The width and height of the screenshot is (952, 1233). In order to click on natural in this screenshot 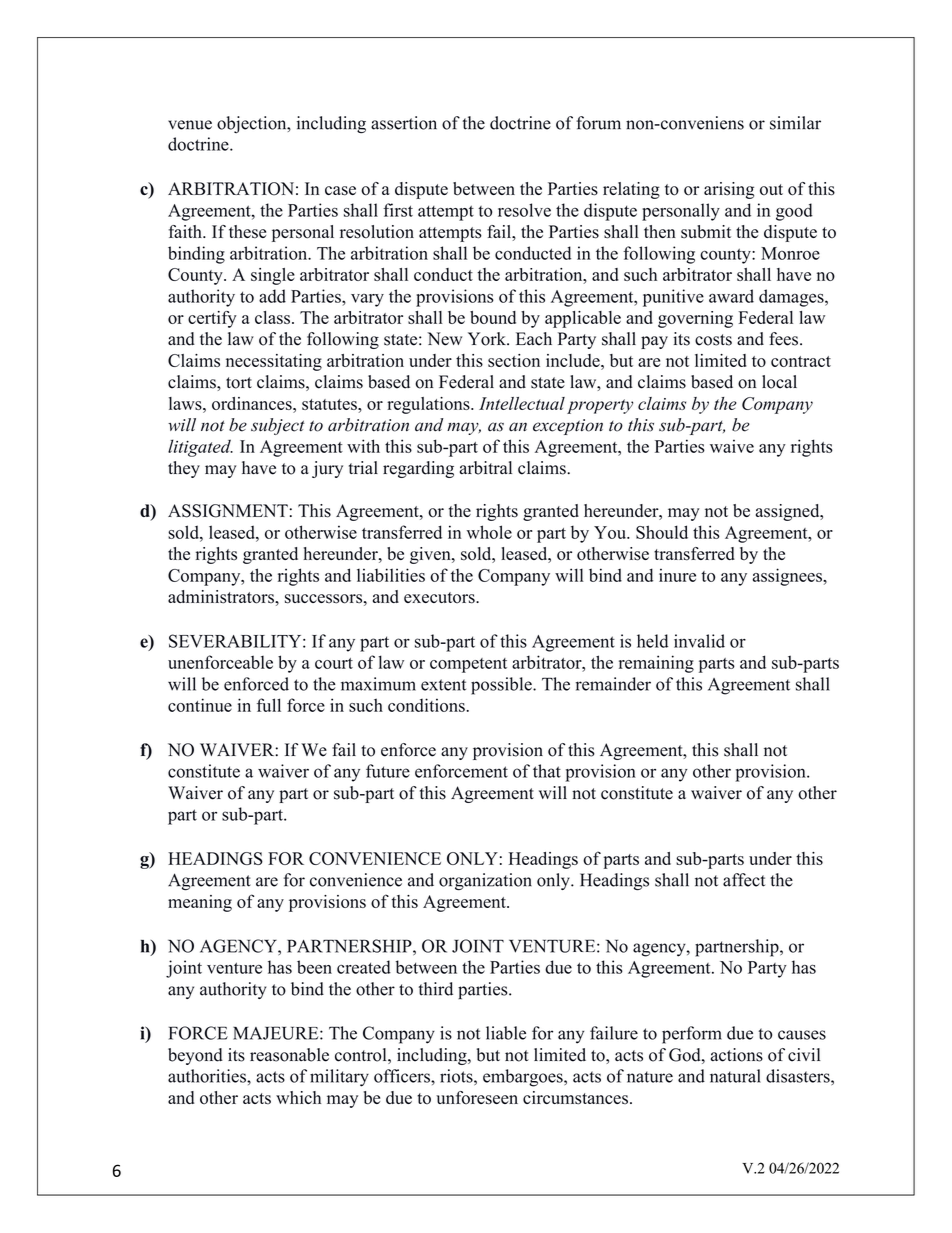, I will do `click(735, 1076)`.
